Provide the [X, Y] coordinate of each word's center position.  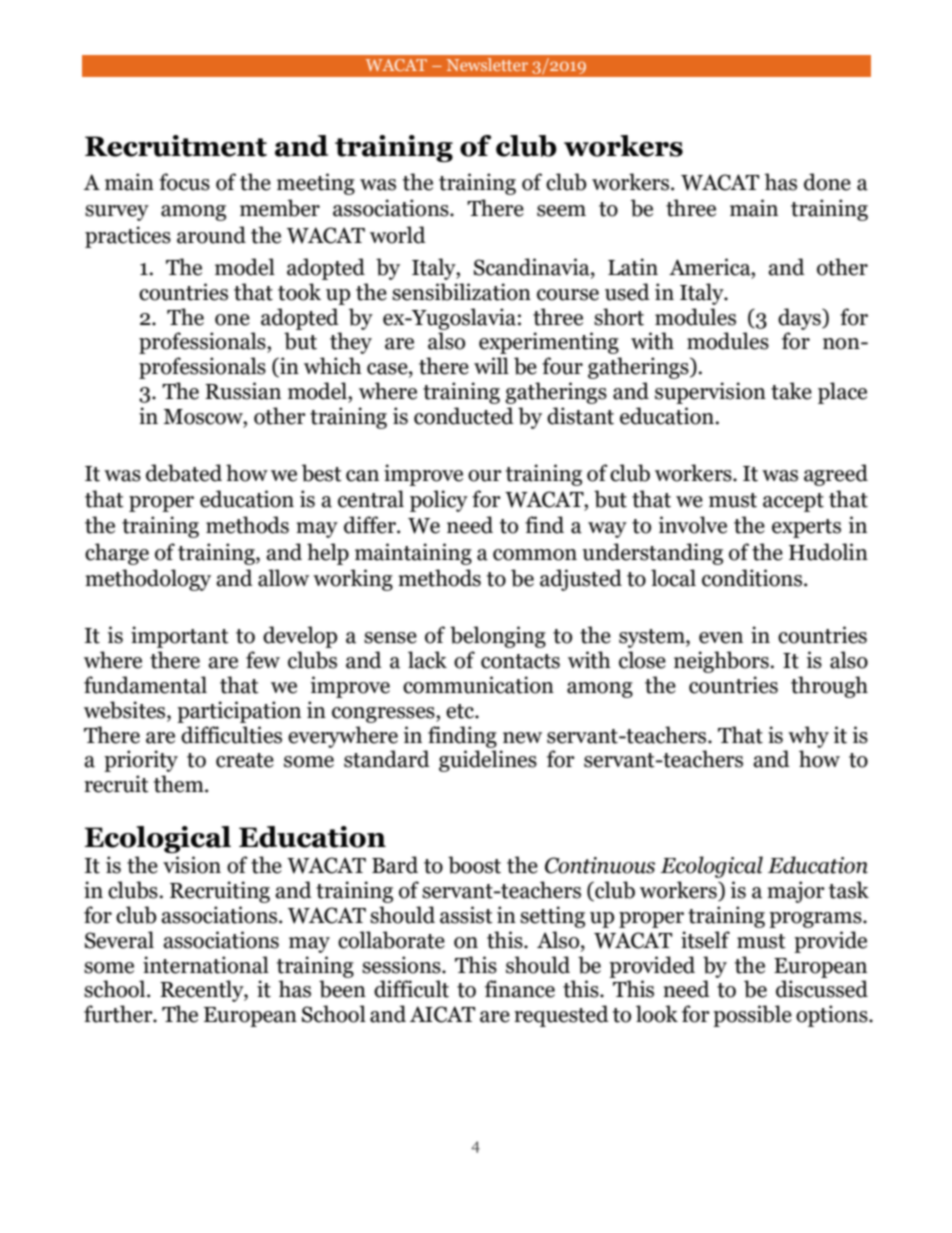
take [791, 391]
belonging [498, 637]
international [206, 965]
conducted [464, 416]
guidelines [488, 761]
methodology [148, 580]
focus [184, 182]
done [827, 182]
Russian [243, 391]
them [180, 784]
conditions [753, 578]
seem [561, 211]
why [808, 737]
